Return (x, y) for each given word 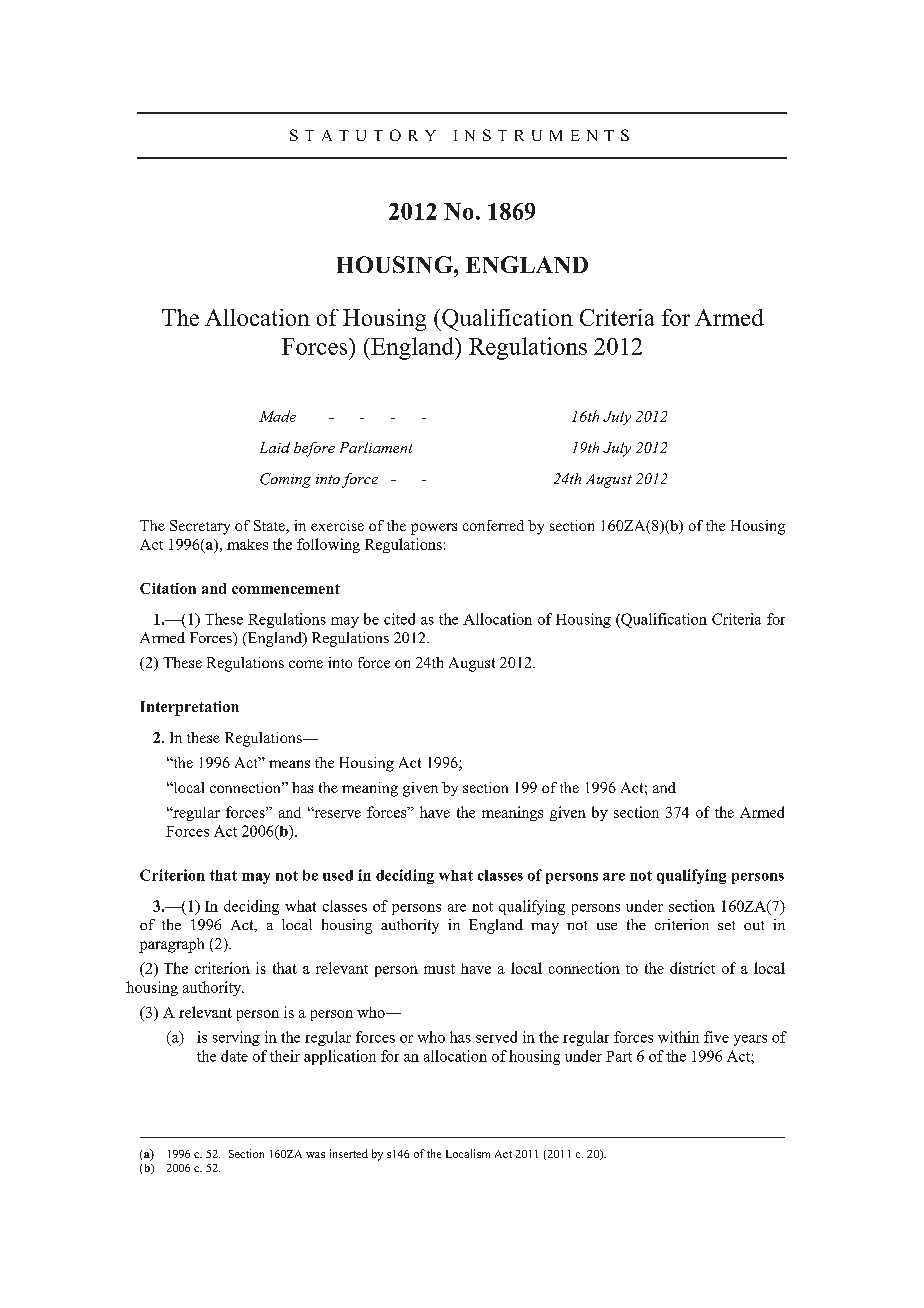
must (439, 969)
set (726, 925)
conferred (493, 525)
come (306, 664)
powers (434, 529)
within (678, 1037)
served (496, 1037)
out (754, 925)
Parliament (376, 447)
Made (277, 416)
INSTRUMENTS (541, 135)
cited (399, 619)
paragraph (171, 945)
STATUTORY (363, 135)
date (234, 1056)
